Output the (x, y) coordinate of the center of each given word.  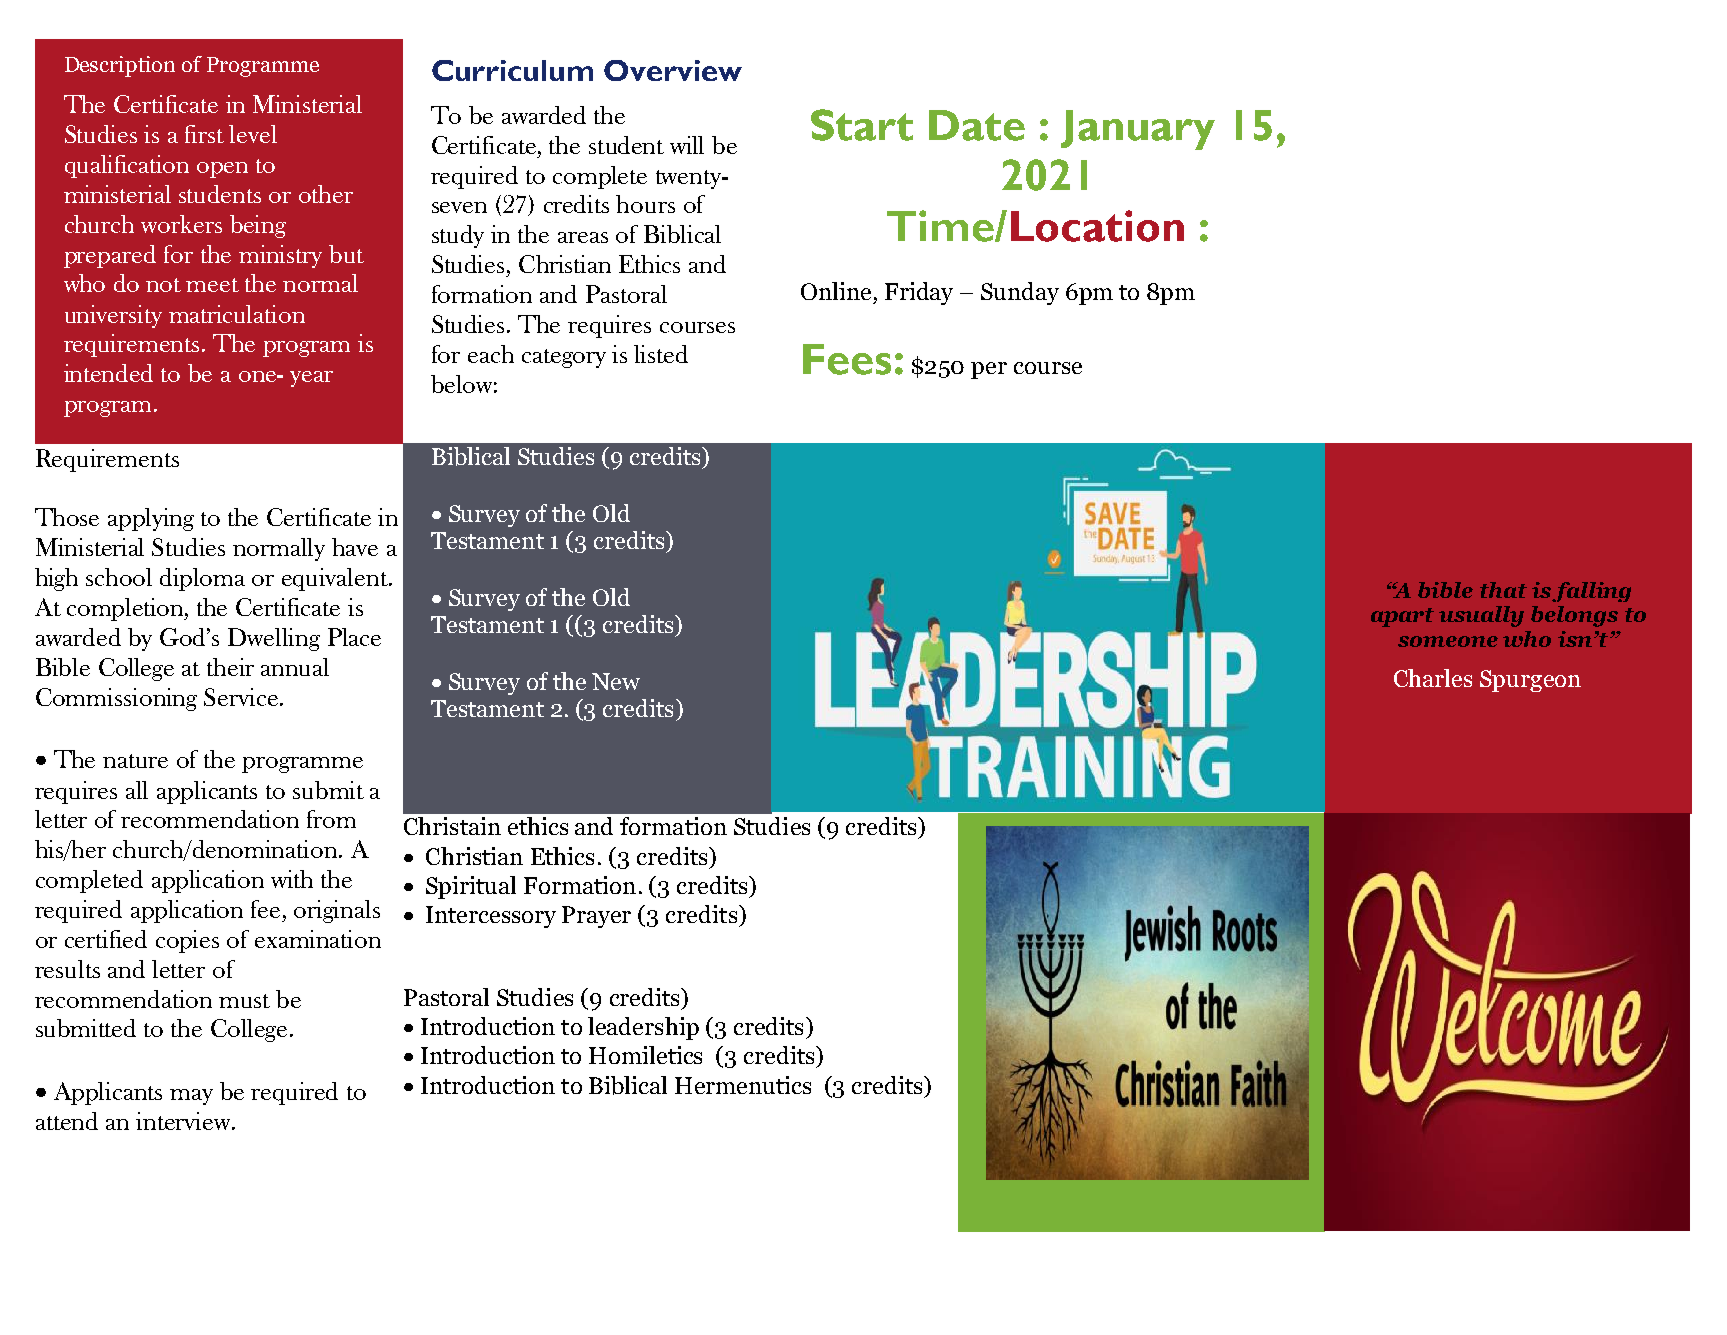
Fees (847, 359)
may (191, 1097)
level (253, 134)
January (1138, 130)
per (989, 370)
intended (108, 373)
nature (135, 761)
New (616, 681)
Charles (1433, 678)
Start (862, 125)
